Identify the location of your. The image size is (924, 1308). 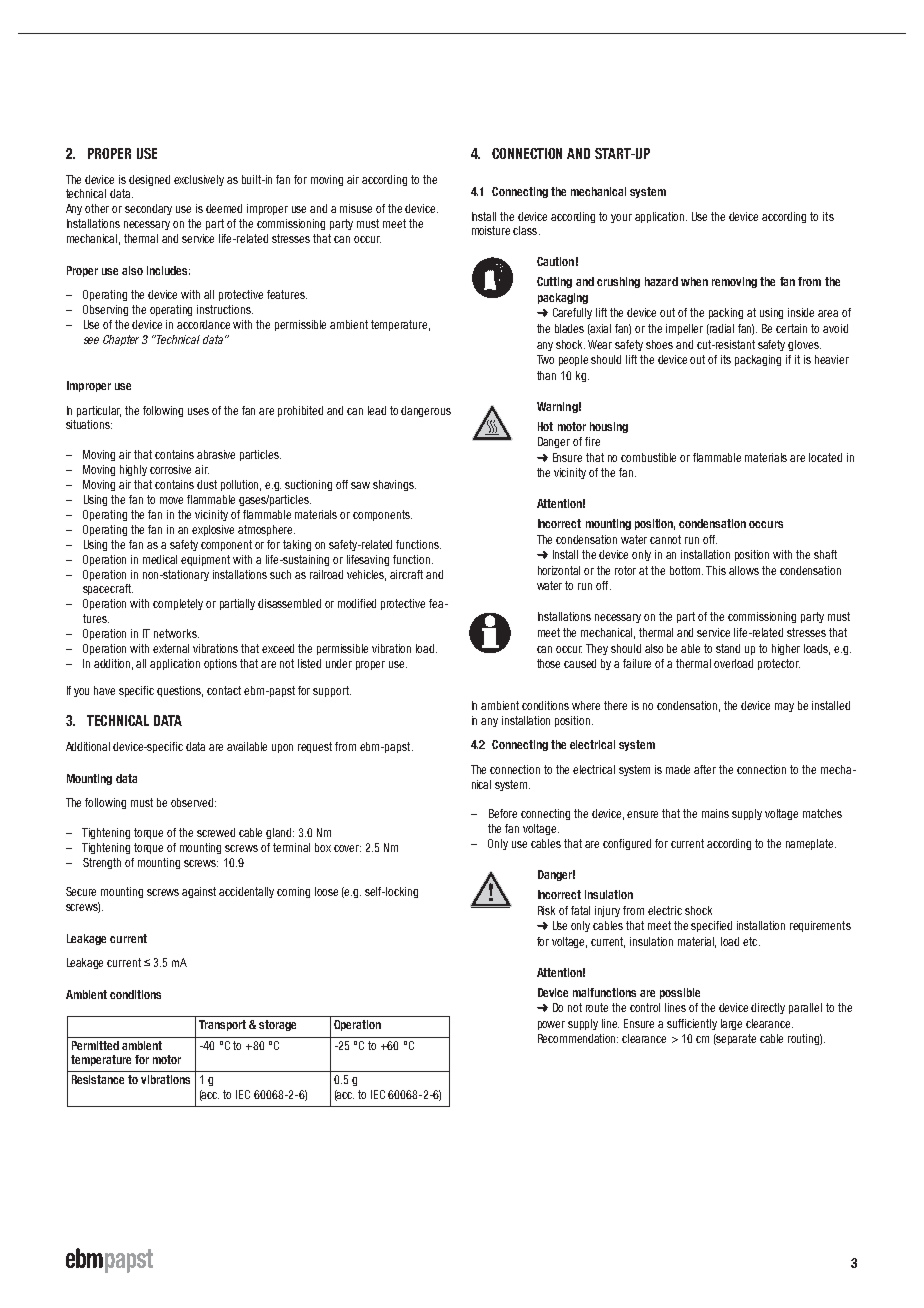
(621, 218).
